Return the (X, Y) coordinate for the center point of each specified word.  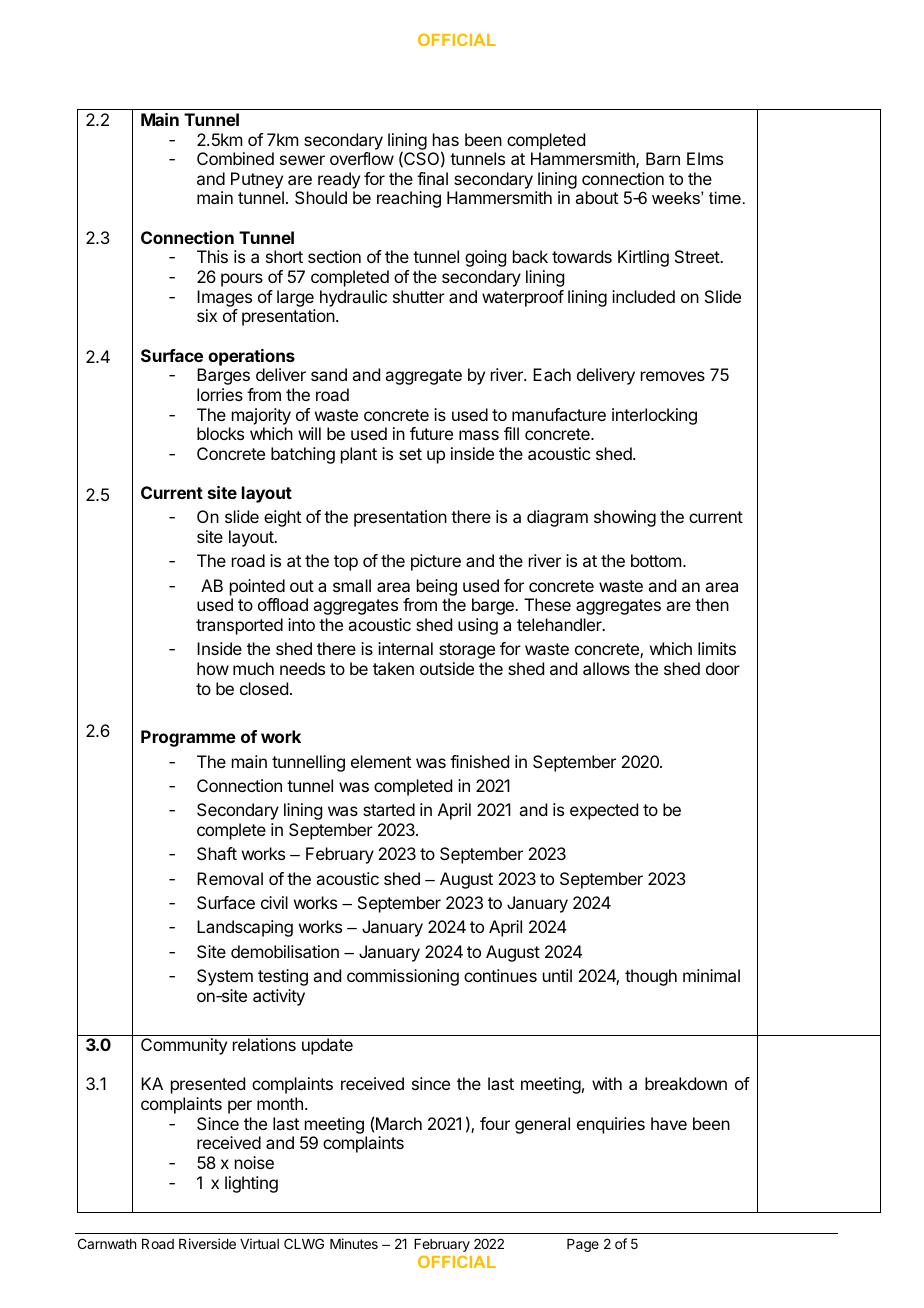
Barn (663, 158)
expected (604, 811)
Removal (230, 878)
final (432, 178)
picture (436, 562)
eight (282, 518)
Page (583, 1245)
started (389, 809)
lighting (251, 1184)
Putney (257, 180)
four (495, 1123)
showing (625, 518)
